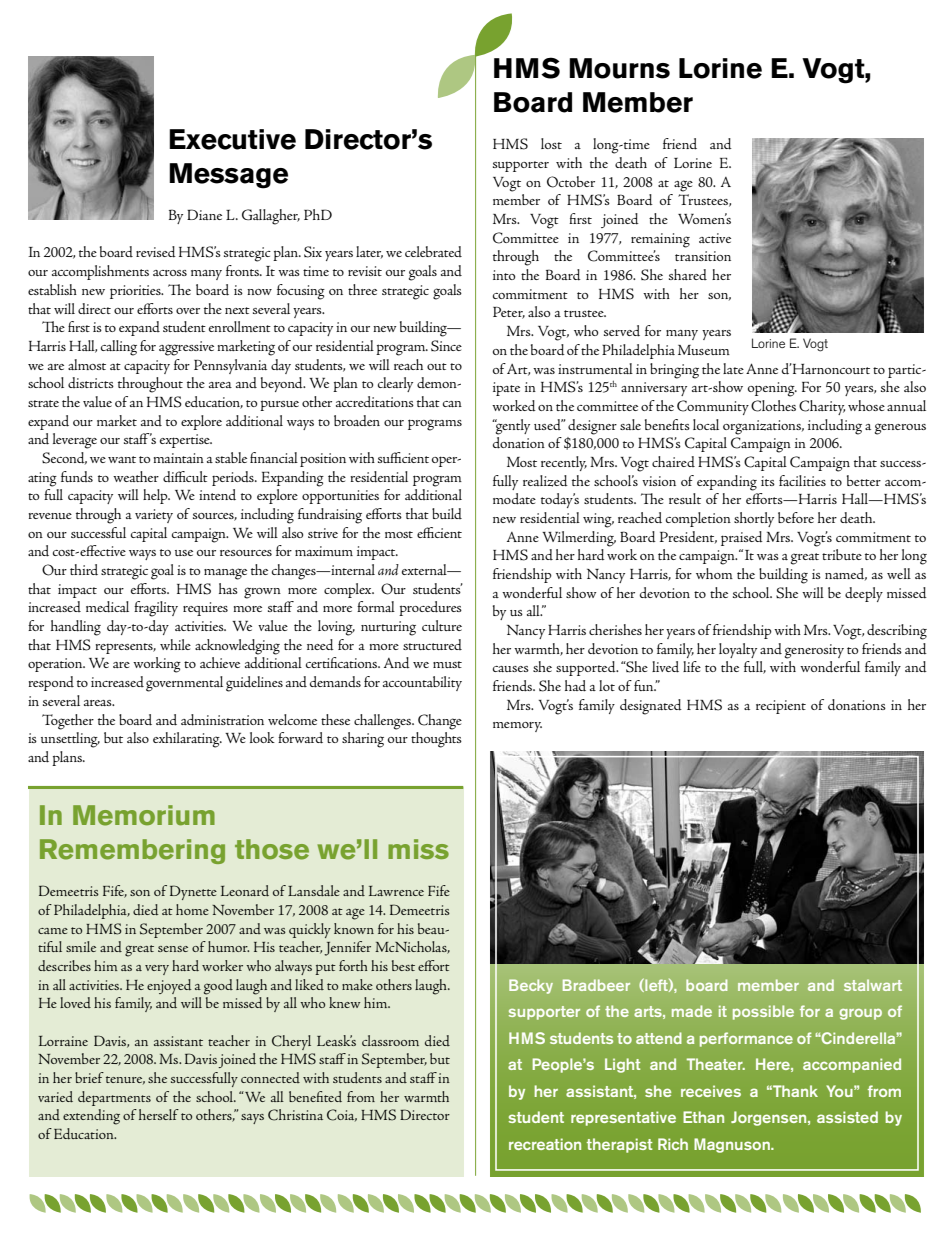 The image size is (952, 1233). Describe the element at coordinates (159, 1114) in the screenshot. I see `herself` at that location.
